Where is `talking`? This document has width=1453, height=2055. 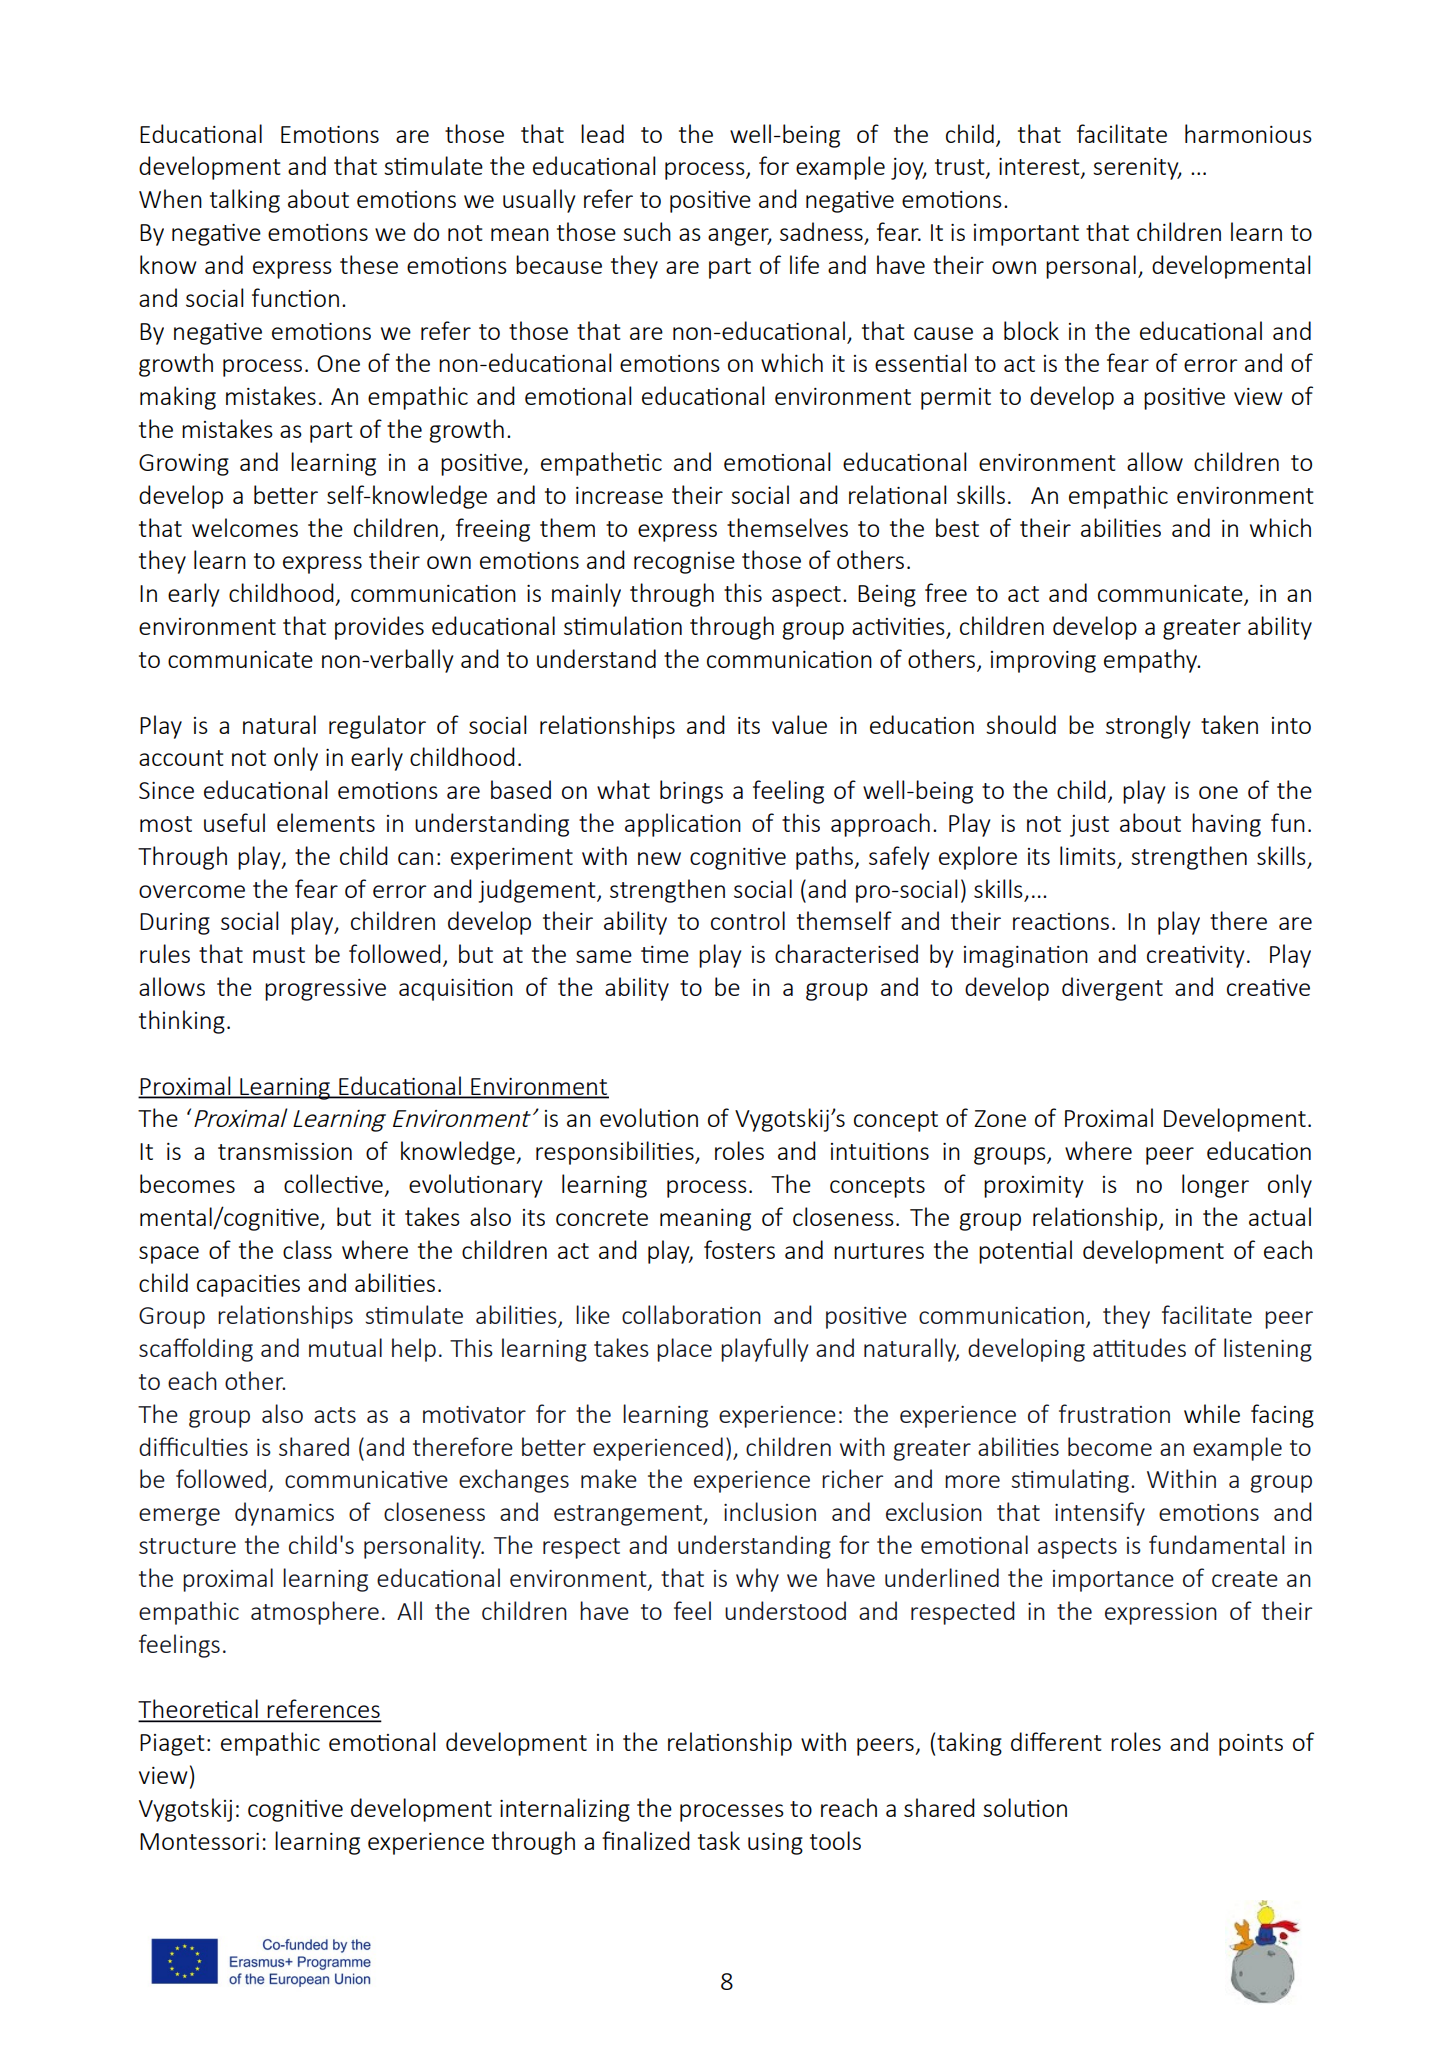 talking is located at coordinates (245, 201).
